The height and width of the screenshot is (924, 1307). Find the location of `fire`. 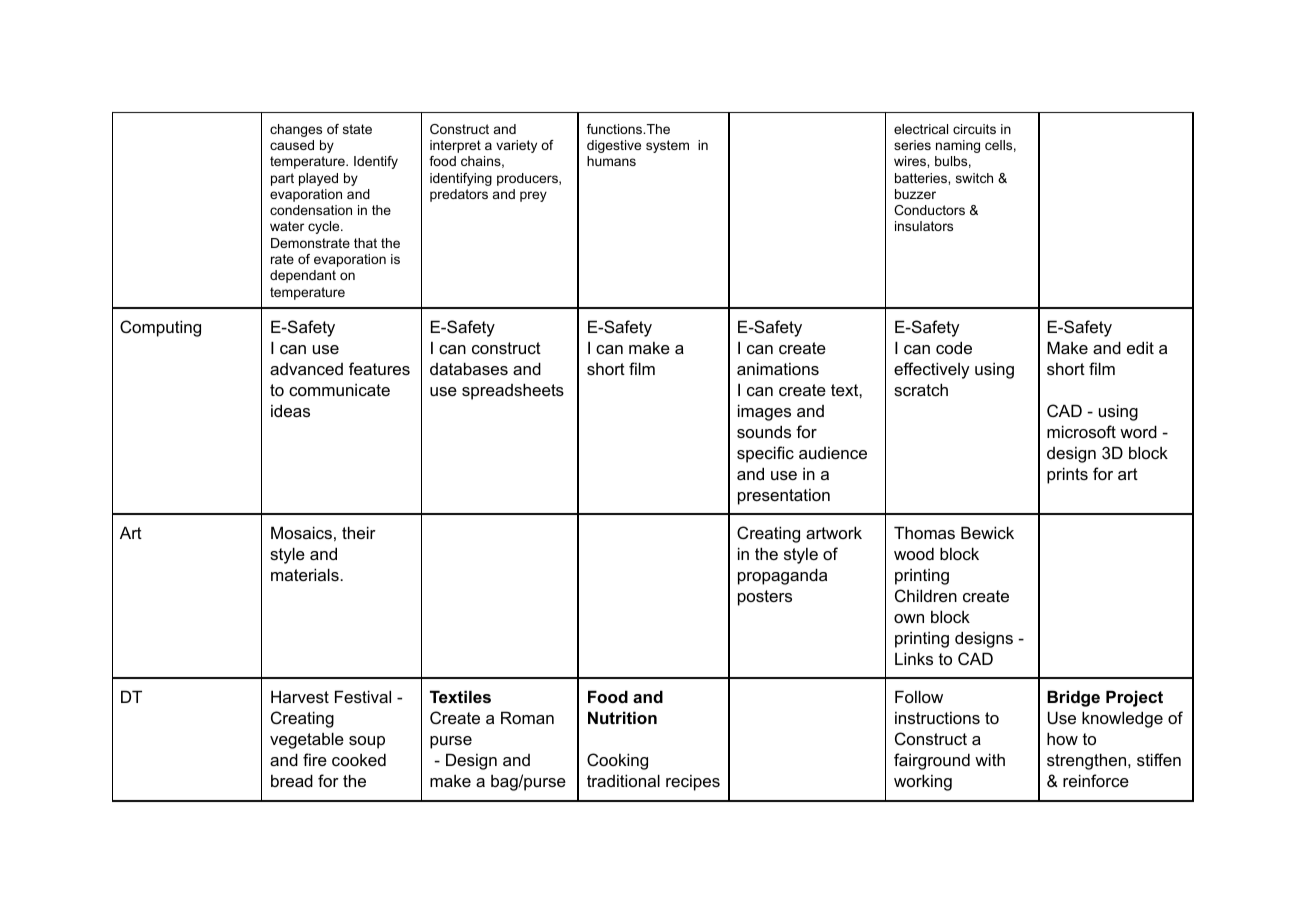

fire is located at coordinates (315, 759).
